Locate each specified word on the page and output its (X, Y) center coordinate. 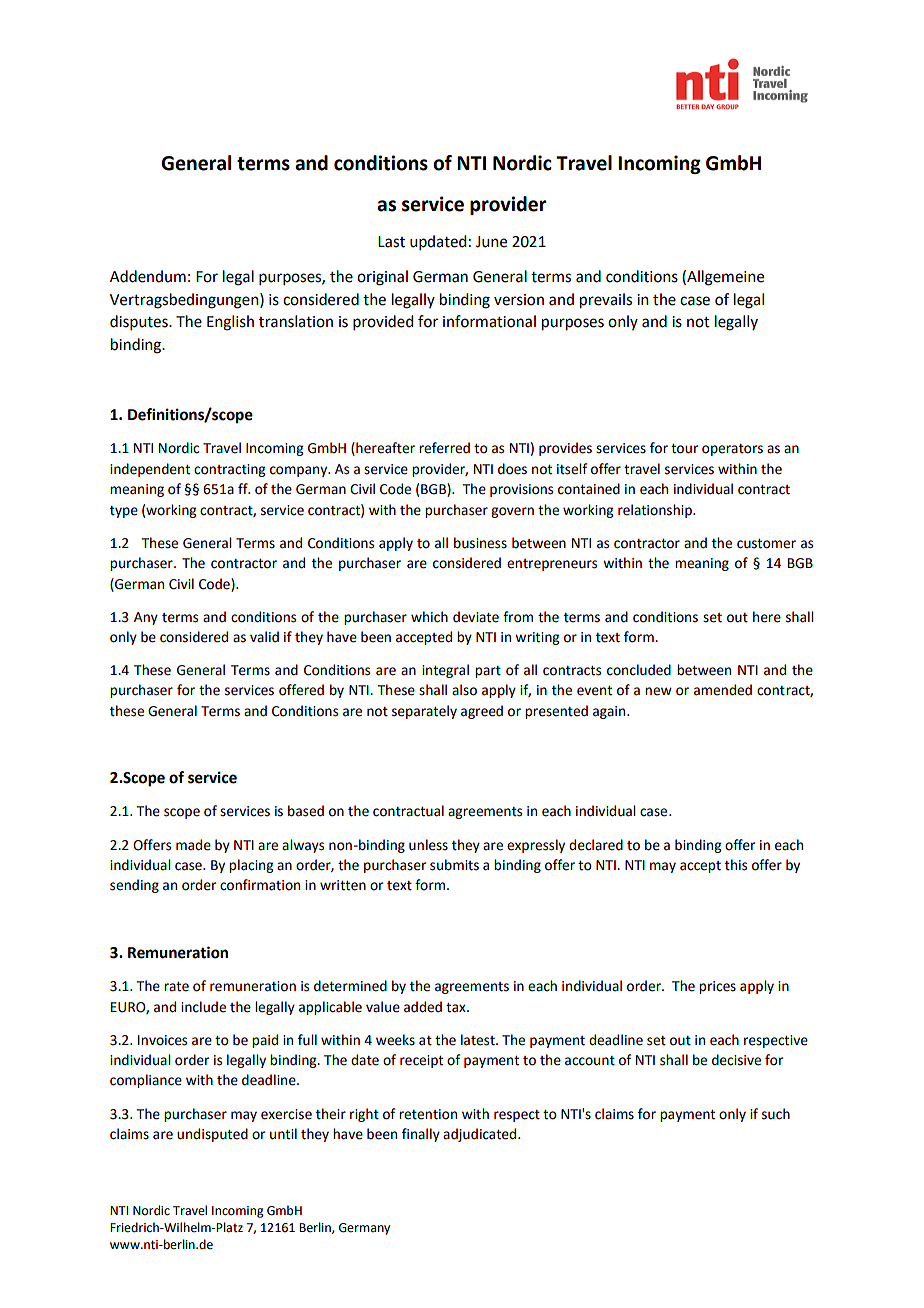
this (736, 865)
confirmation (260, 885)
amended (723, 690)
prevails (606, 301)
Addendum (148, 276)
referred (444, 448)
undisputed (212, 1135)
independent (150, 470)
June (491, 242)
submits (454, 865)
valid (264, 637)
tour (684, 449)
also (464, 690)
